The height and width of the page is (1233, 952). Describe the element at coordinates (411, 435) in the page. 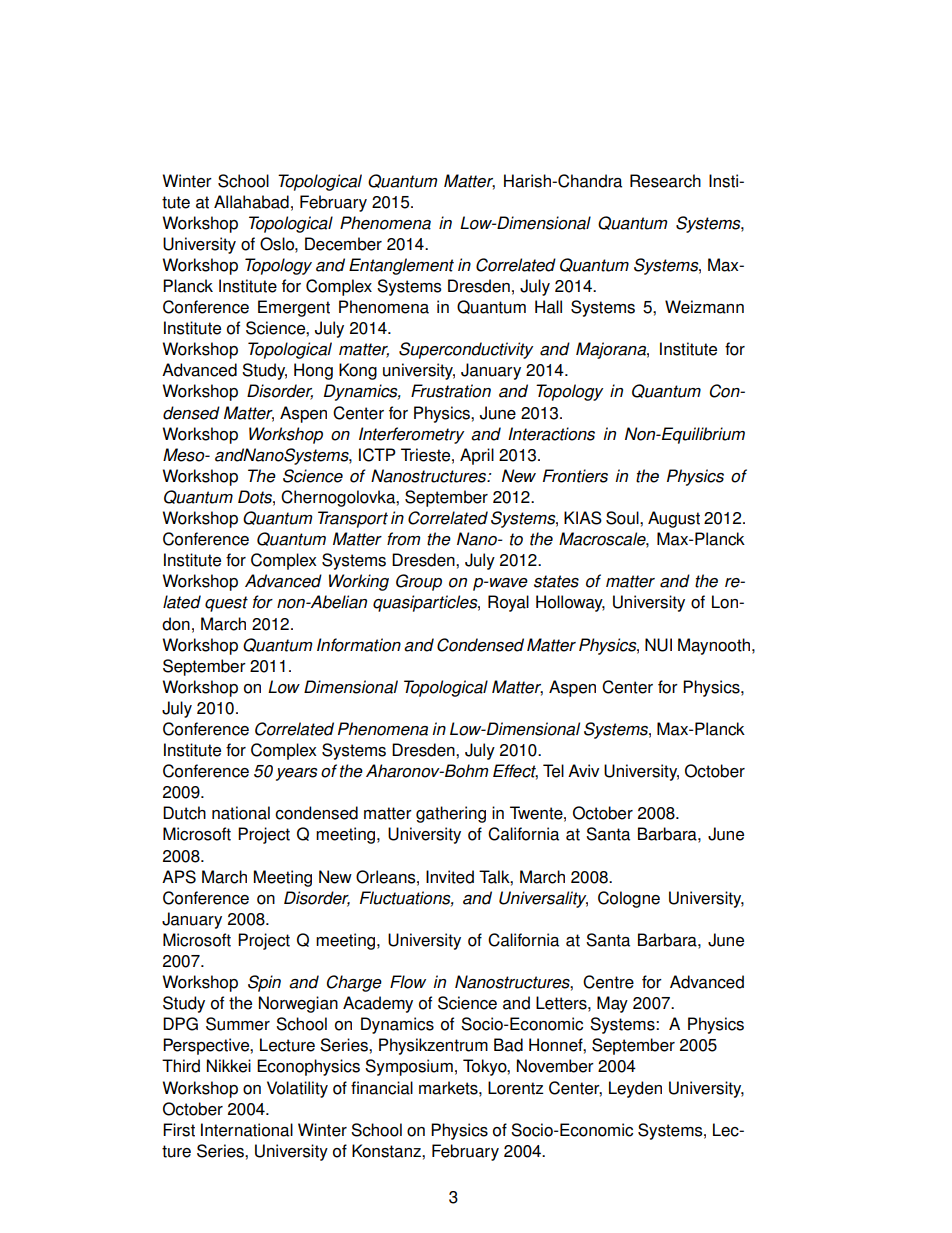

I see `Interferometry` at that location.
